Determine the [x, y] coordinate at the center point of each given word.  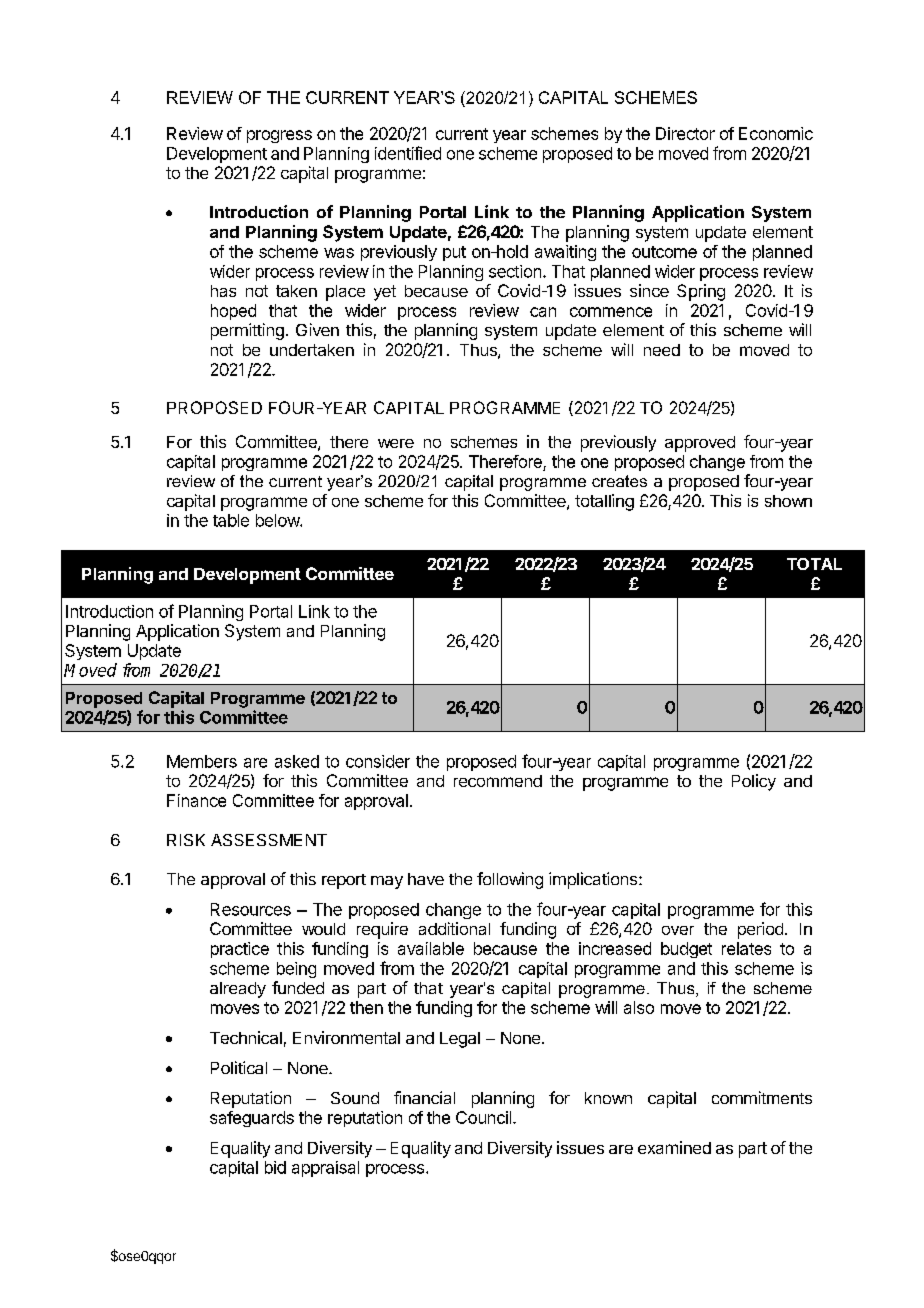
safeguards [252, 1119]
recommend [498, 781]
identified [408, 153]
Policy [754, 782]
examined [674, 1147]
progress [279, 136]
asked [297, 761]
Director [685, 133]
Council [485, 1117]
